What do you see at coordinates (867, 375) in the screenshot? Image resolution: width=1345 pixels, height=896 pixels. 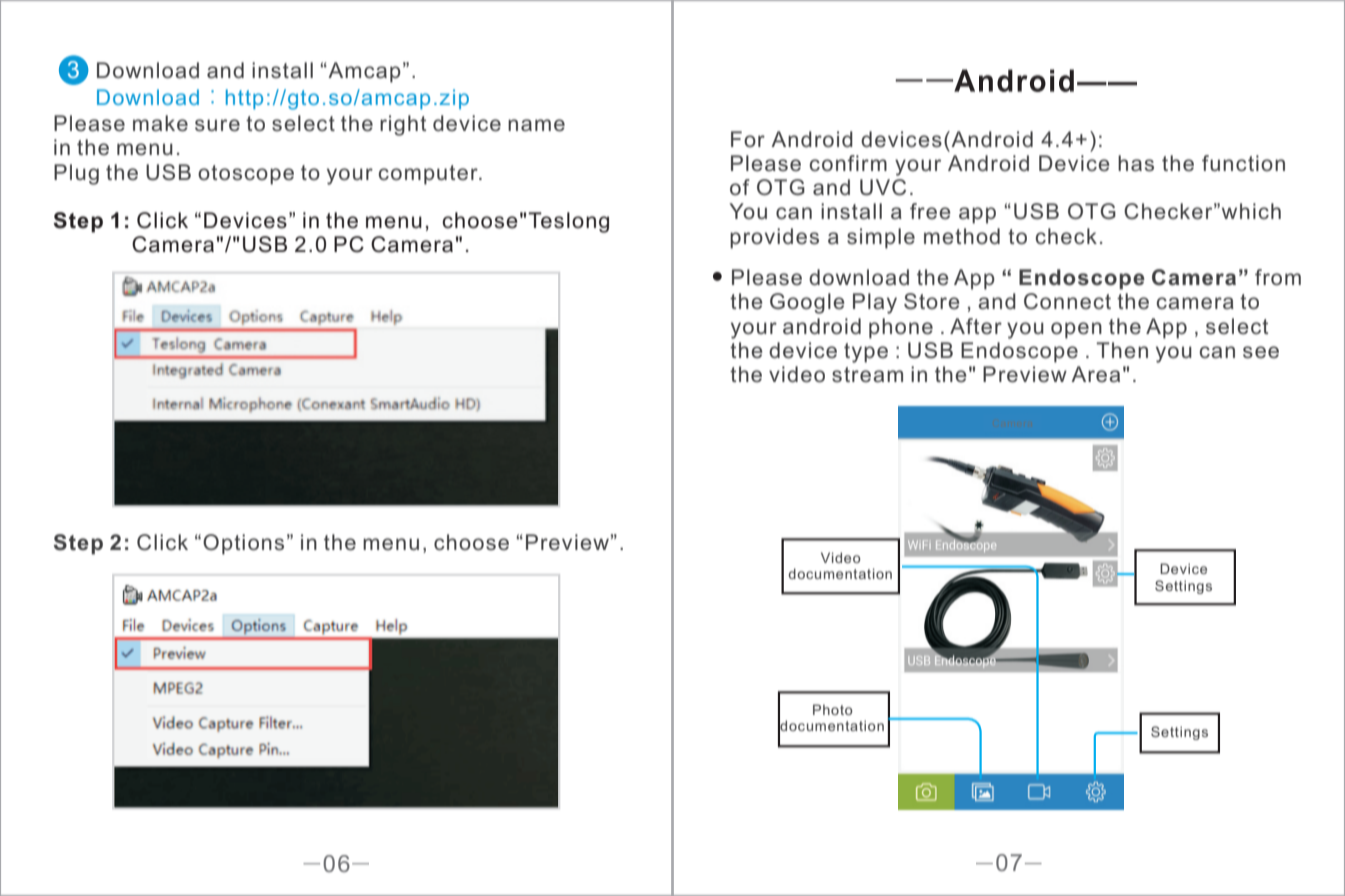 I see `stream` at bounding box center [867, 375].
